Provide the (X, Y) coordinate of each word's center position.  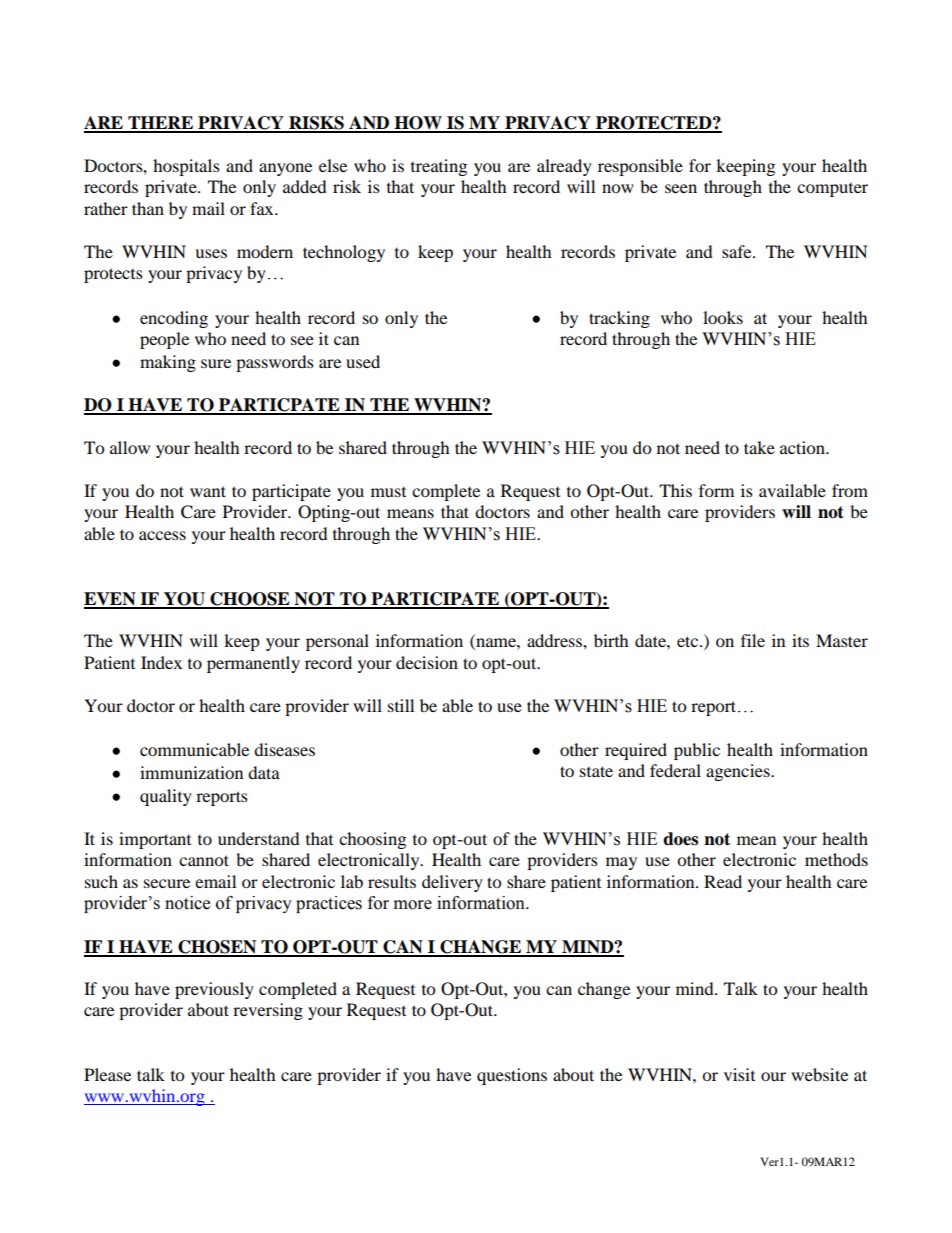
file (753, 640)
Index (161, 662)
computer (832, 190)
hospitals (186, 167)
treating (439, 167)
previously (214, 990)
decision (427, 662)
